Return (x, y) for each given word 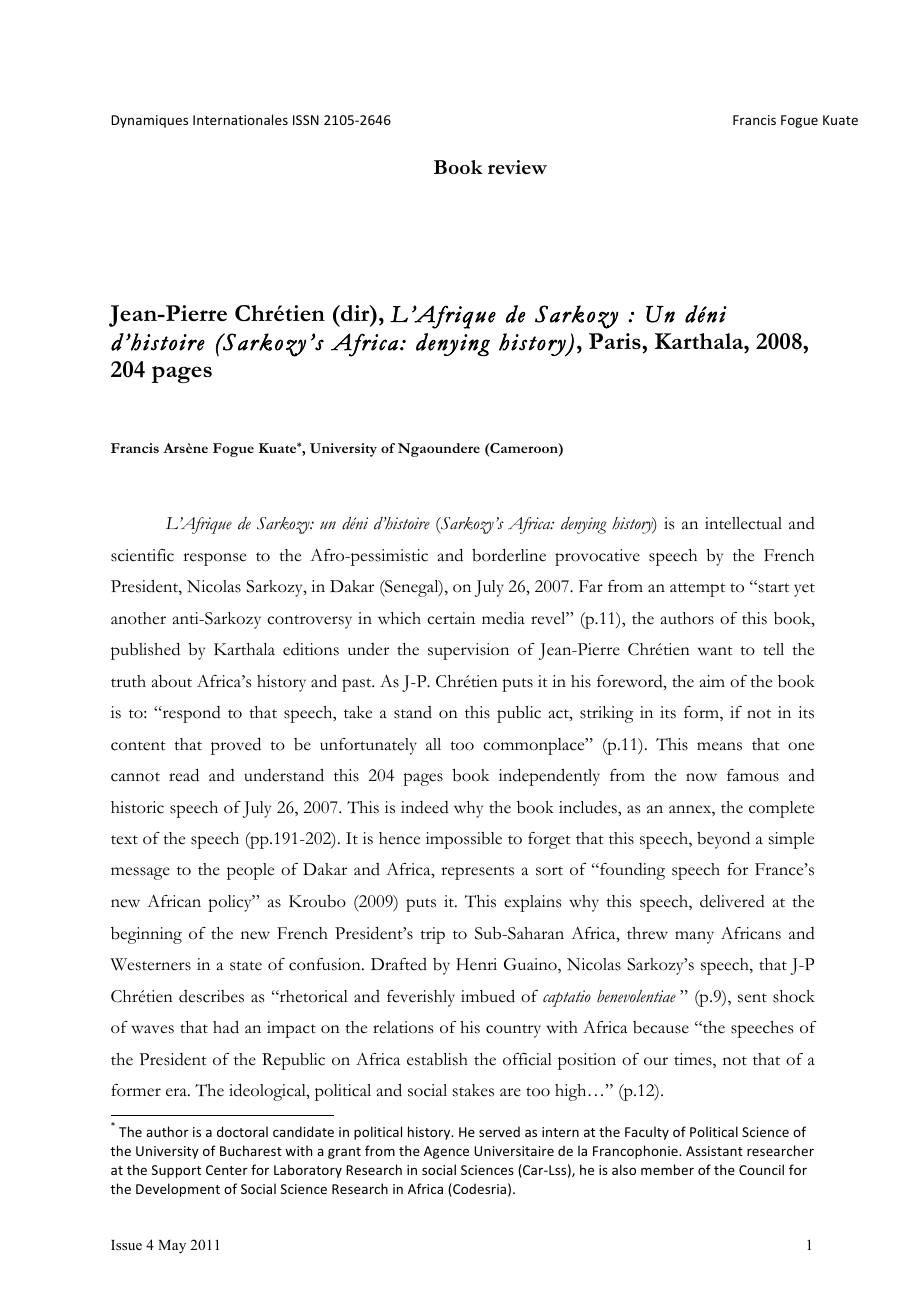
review (517, 167)
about (172, 681)
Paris (616, 341)
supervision (468, 651)
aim (712, 681)
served (499, 1131)
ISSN (306, 120)
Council (761, 1169)
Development (178, 1190)
